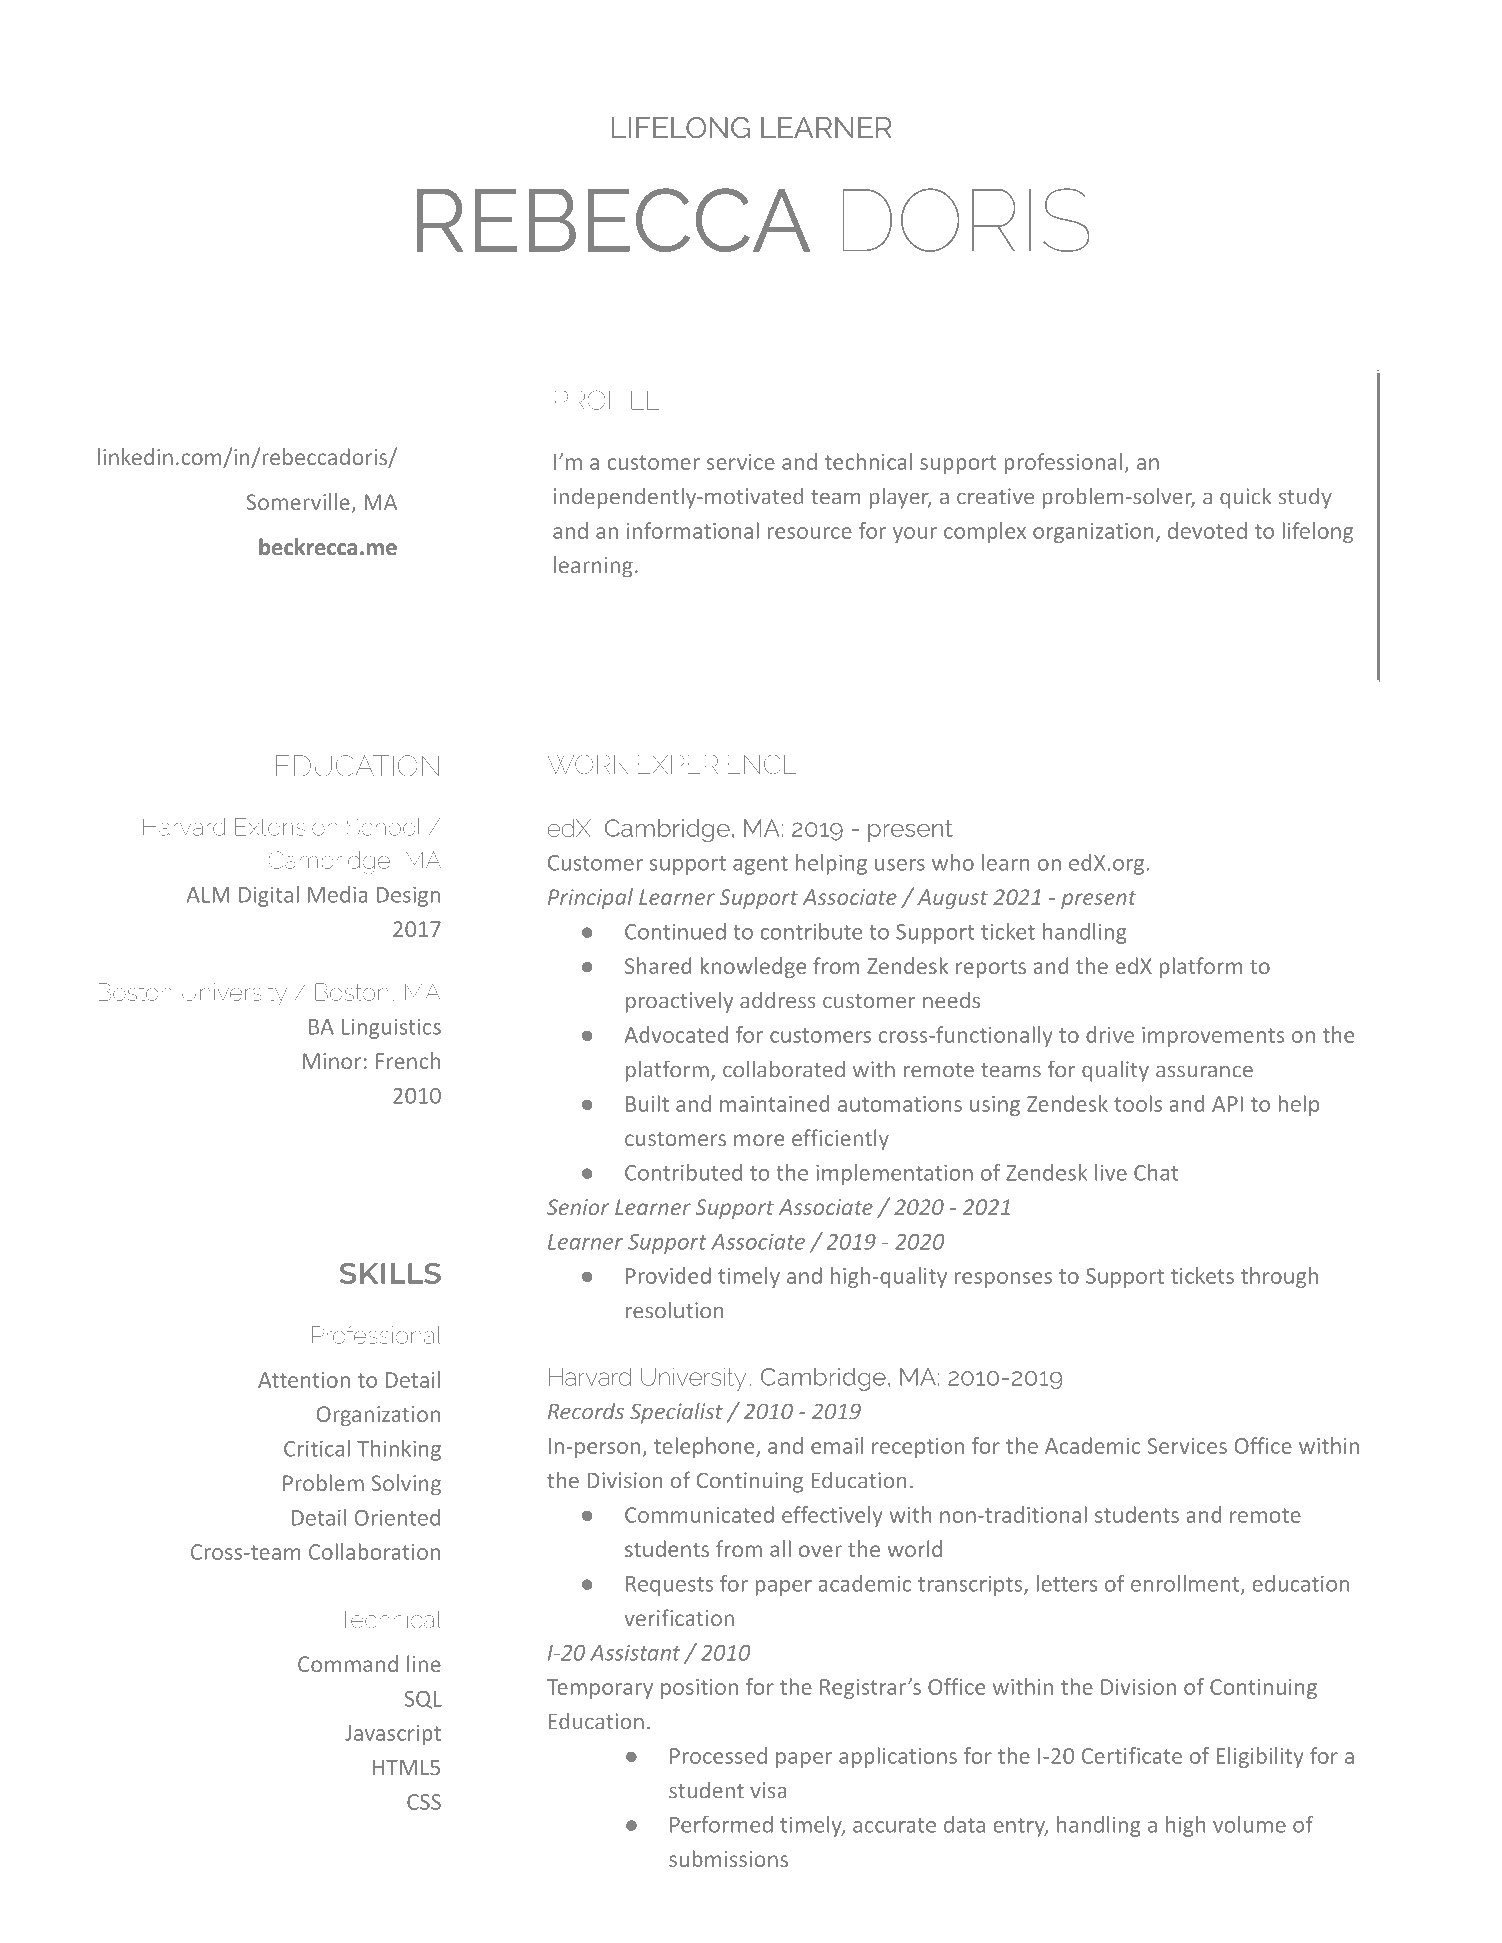 The width and height of the document is (1502, 1943). I want to click on Critical, so click(317, 1448).
